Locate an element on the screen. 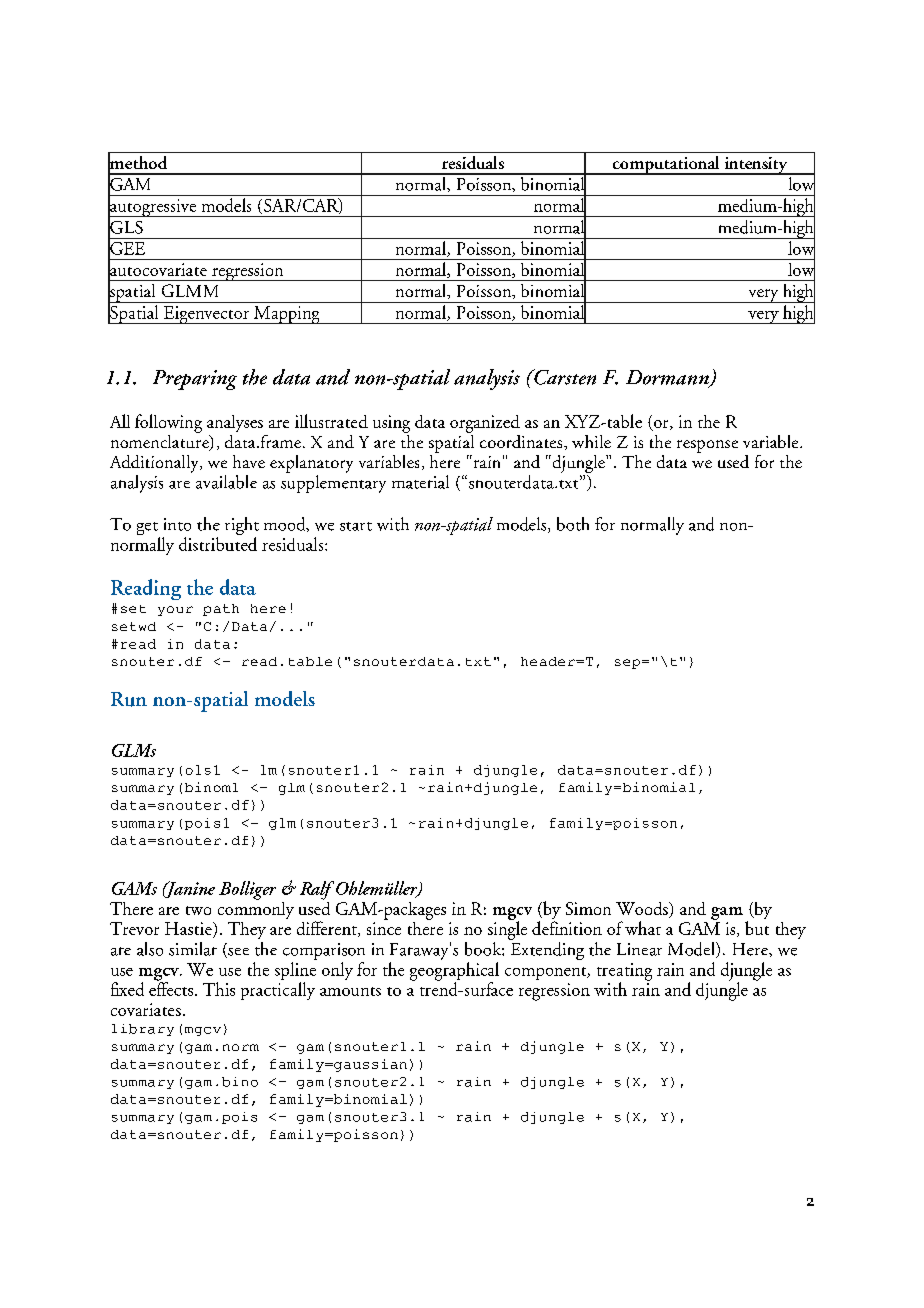 Image resolution: width=924 pixels, height=1308 pixels. path is located at coordinates (221, 610).
